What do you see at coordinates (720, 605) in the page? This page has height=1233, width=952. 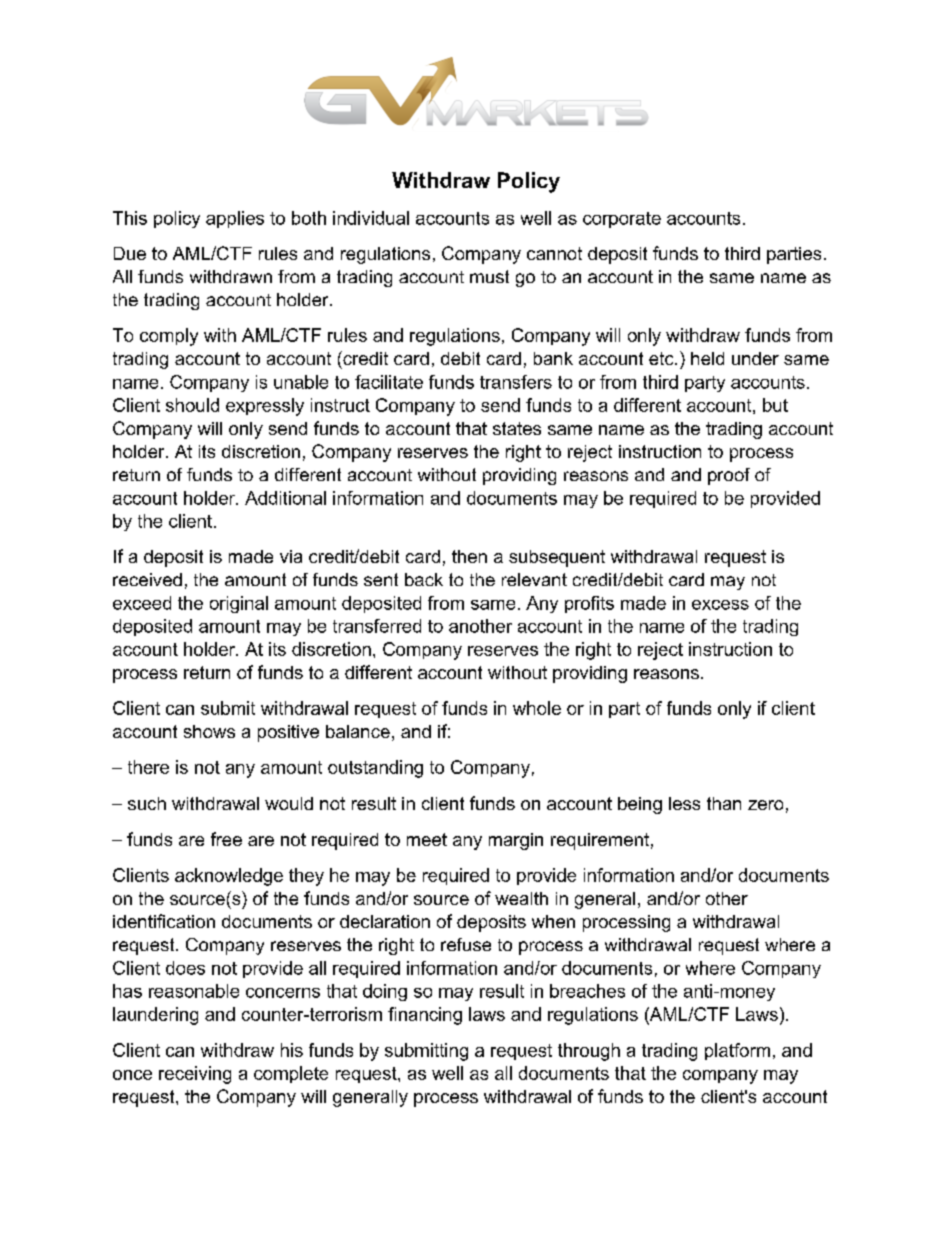 I see `excess` at bounding box center [720, 605].
